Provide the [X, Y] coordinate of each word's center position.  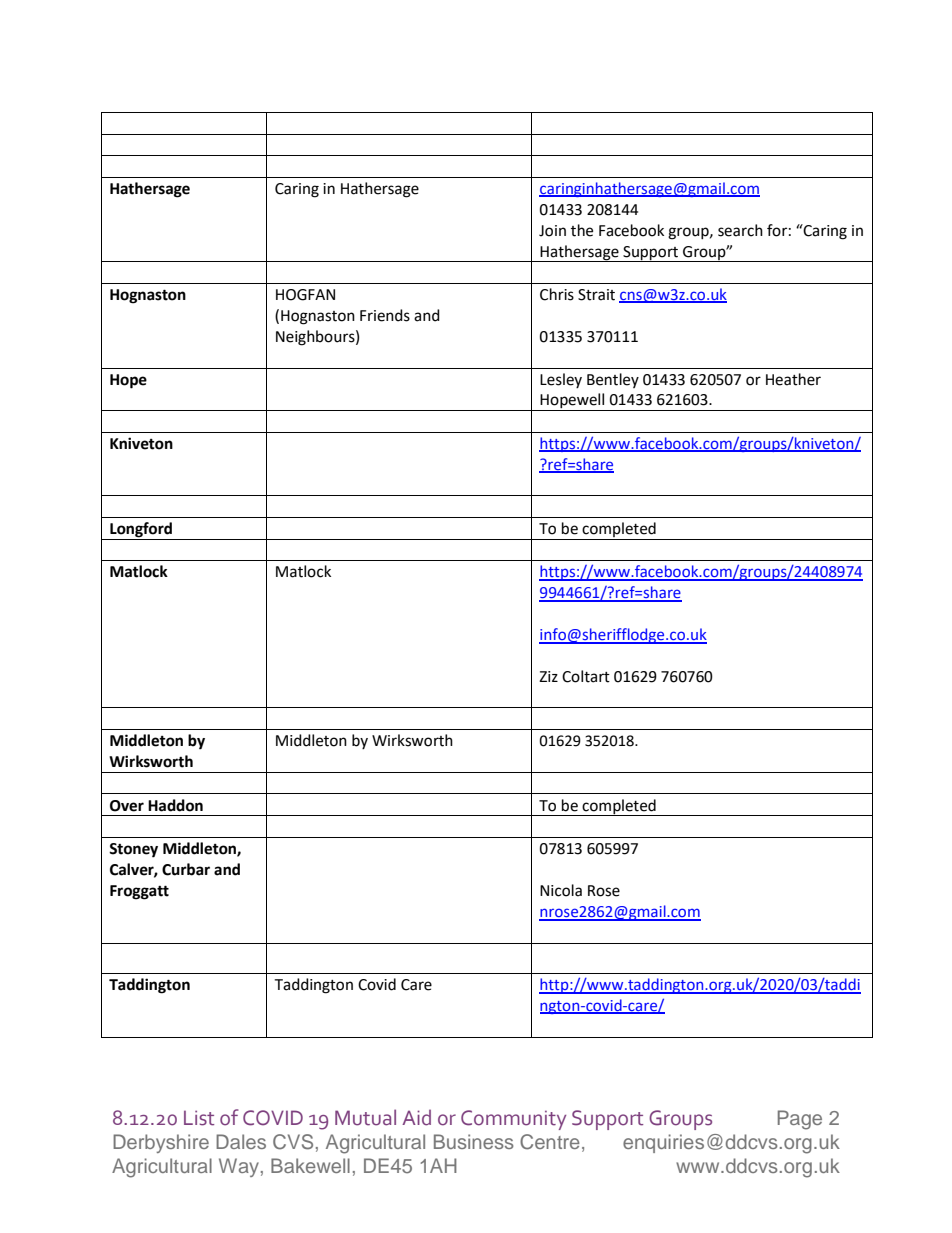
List [199, 1118]
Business [474, 1141]
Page [800, 1120]
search [740, 230]
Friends [385, 315]
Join [552, 231]
